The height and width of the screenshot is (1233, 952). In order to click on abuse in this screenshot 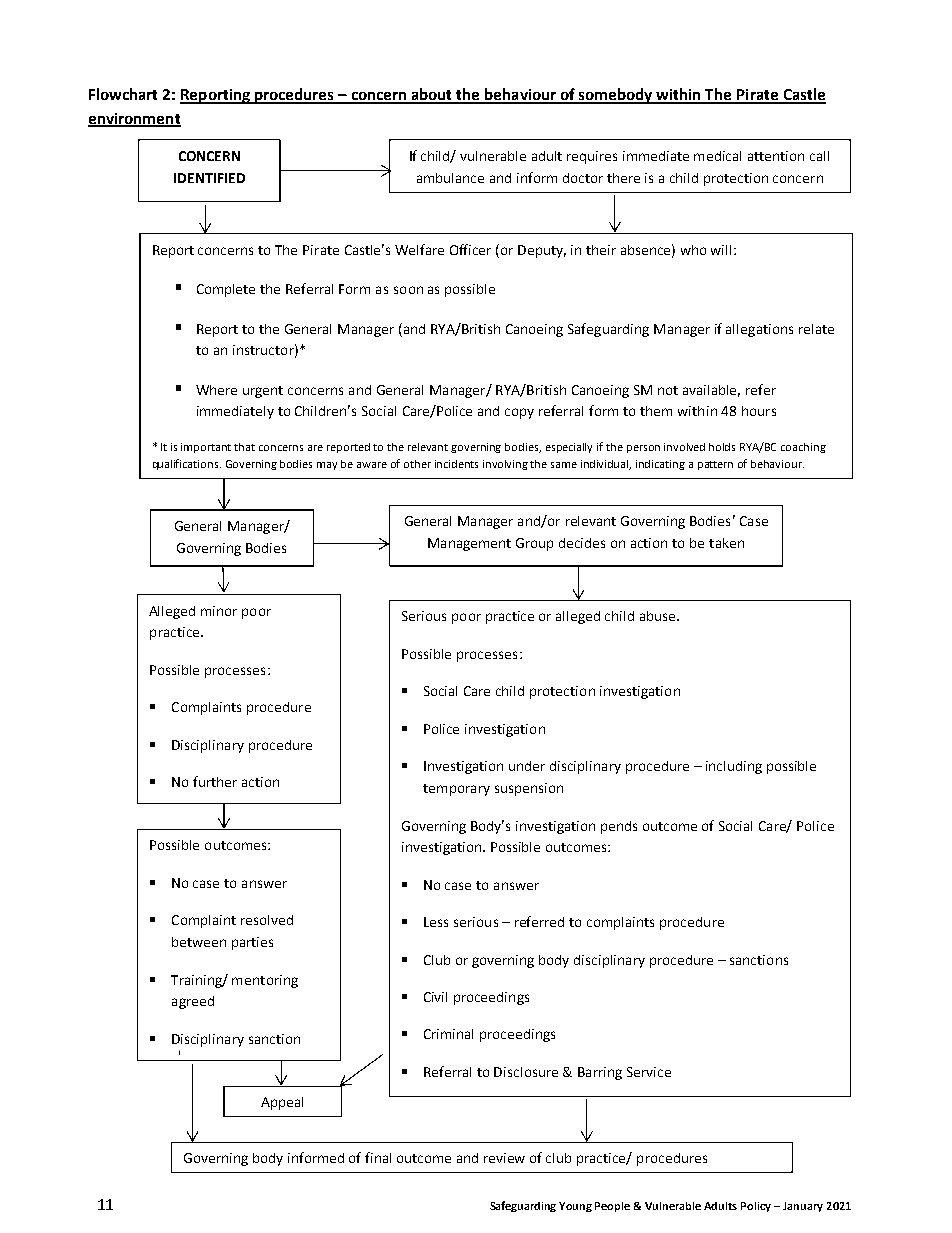, I will do `click(659, 616)`.
